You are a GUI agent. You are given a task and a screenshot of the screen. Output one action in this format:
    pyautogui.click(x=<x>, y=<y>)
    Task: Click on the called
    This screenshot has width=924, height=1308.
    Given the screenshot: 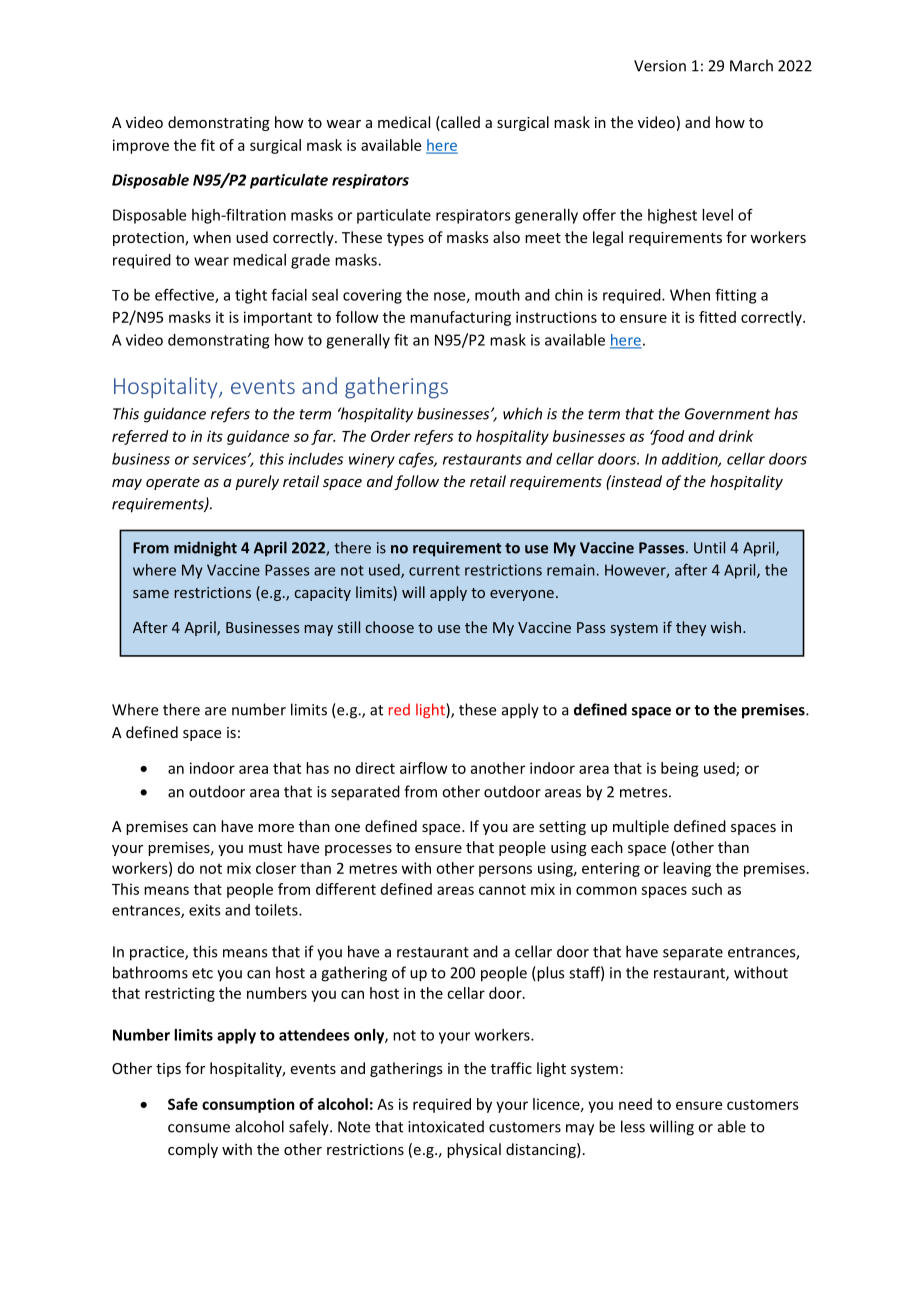 What is the action you would take?
    pyautogui.click(x=459, y=123)
